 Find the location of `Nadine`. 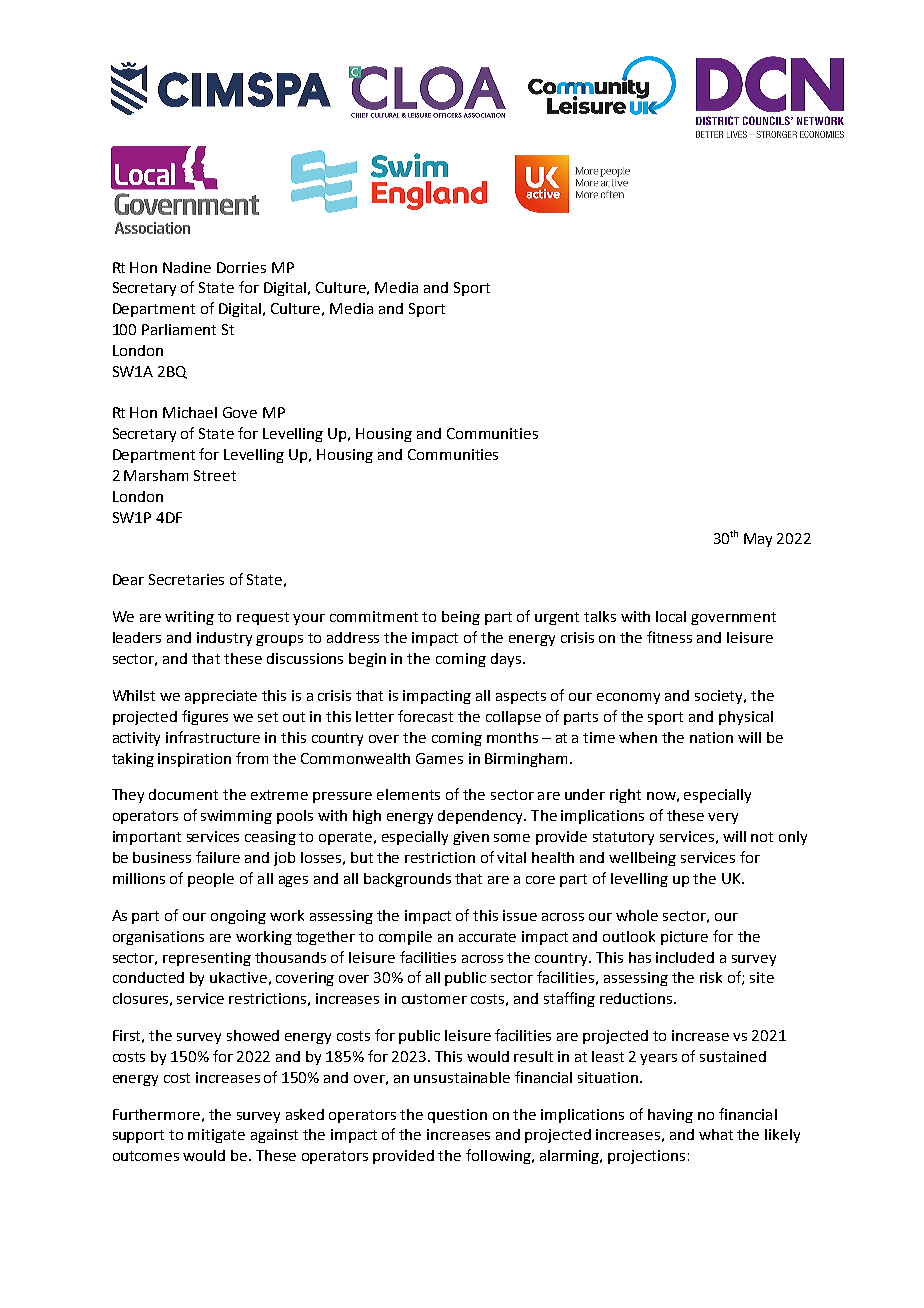

Nadine is located at coordinates (187, 267).
